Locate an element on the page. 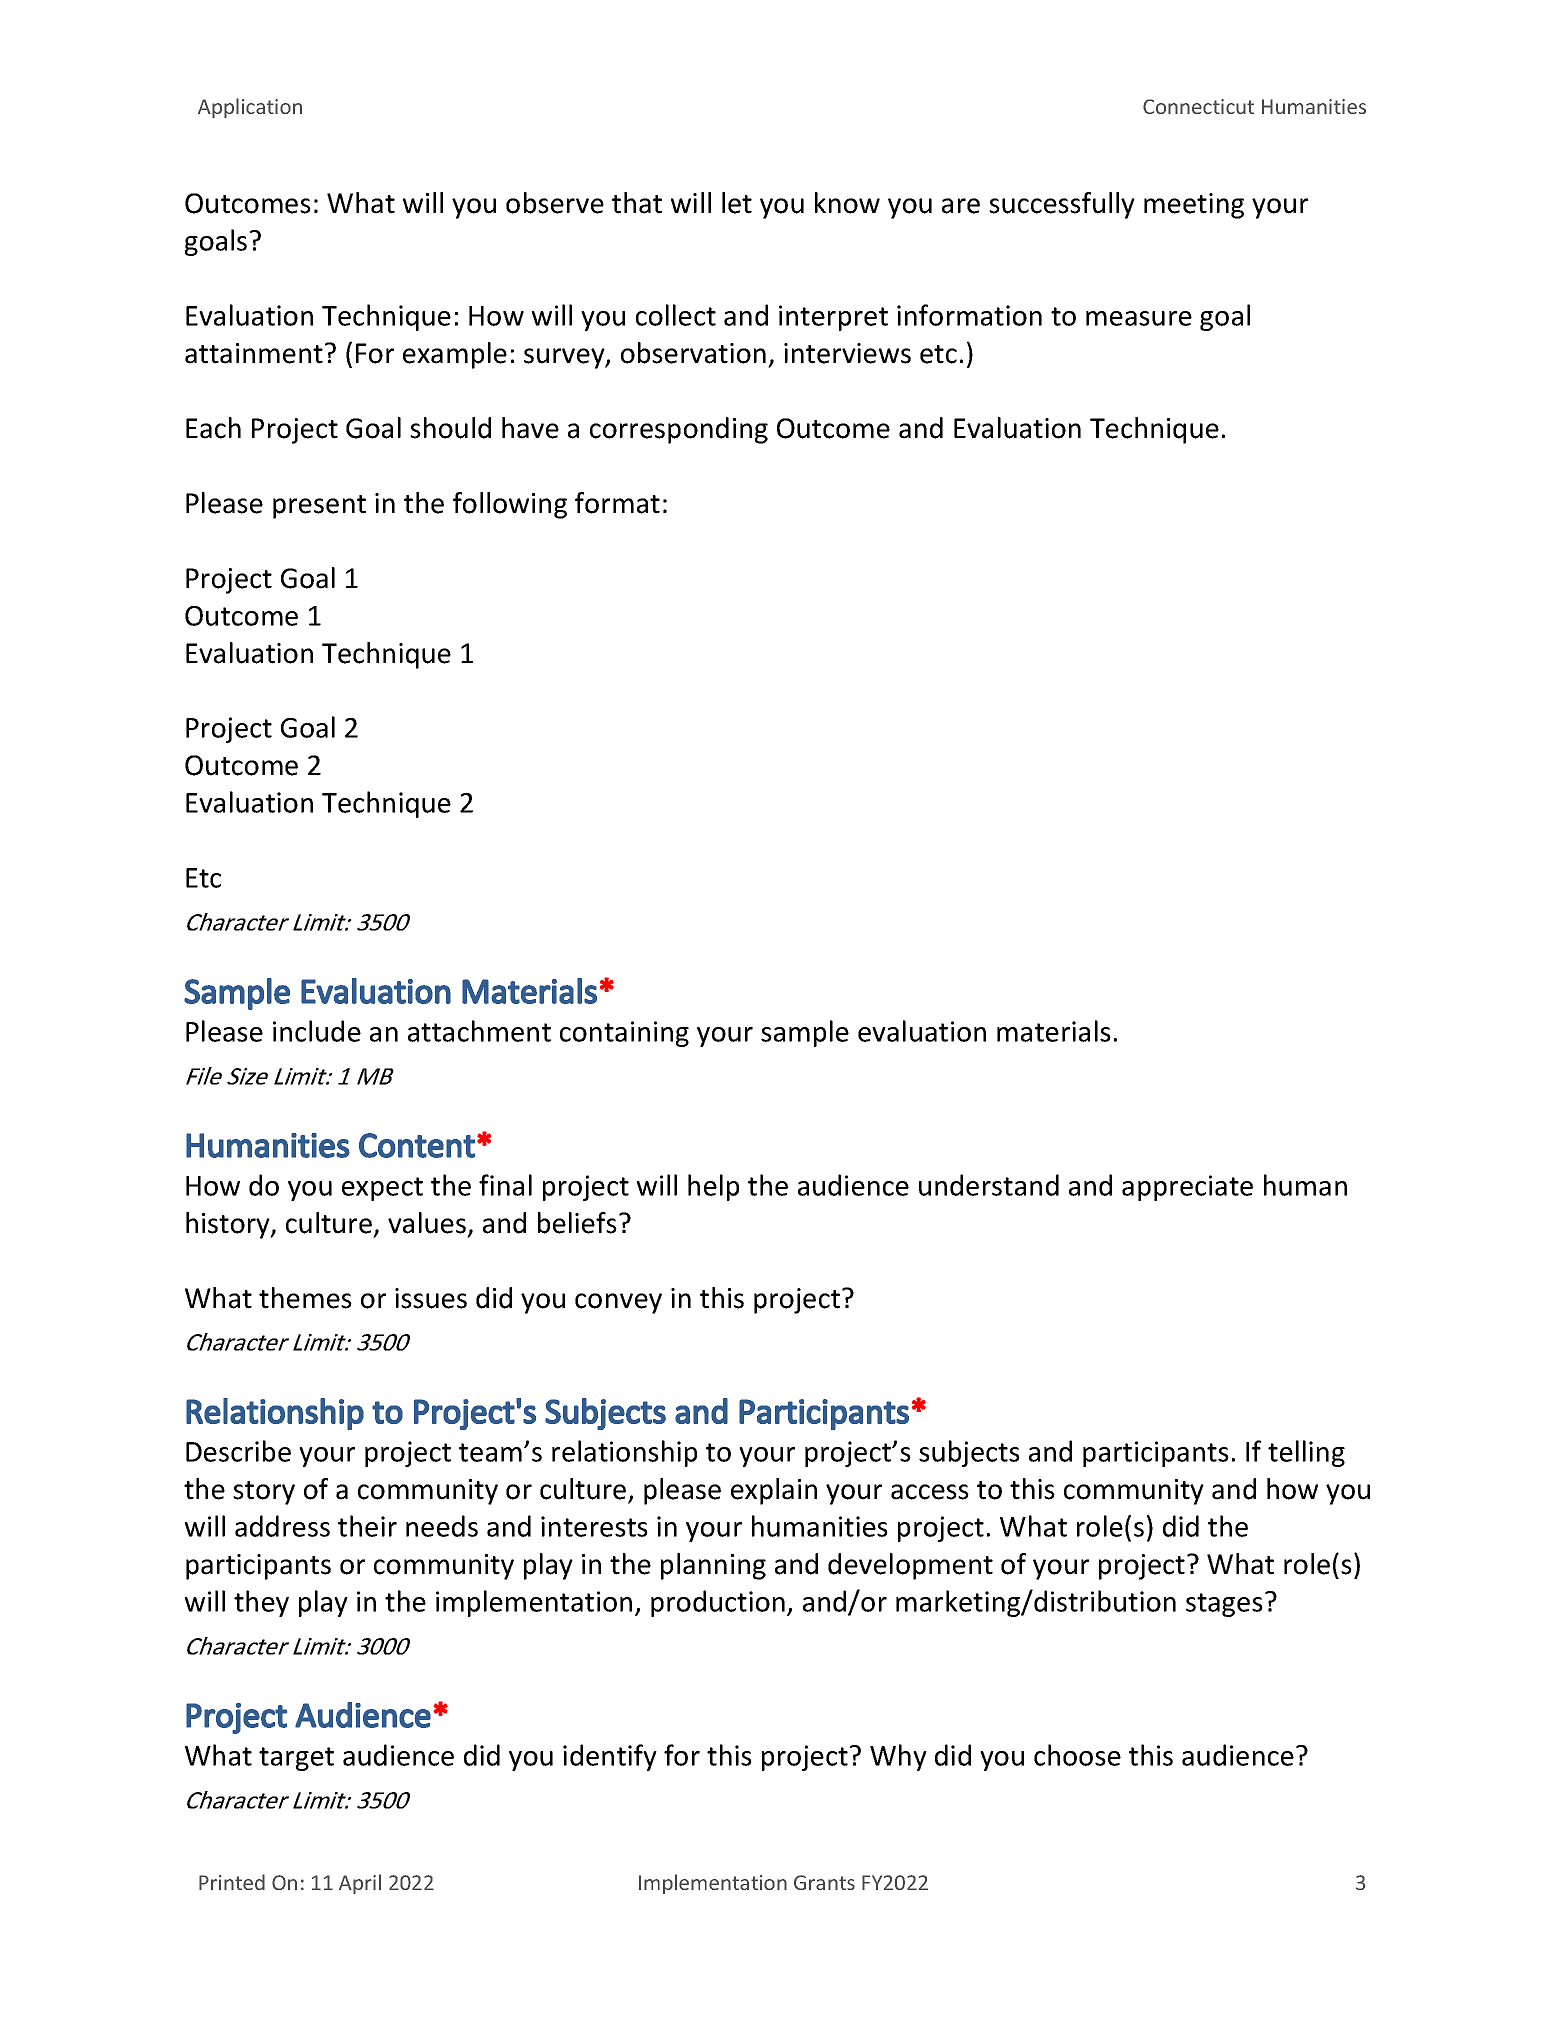  Application is located at coordinates (250, 108).
